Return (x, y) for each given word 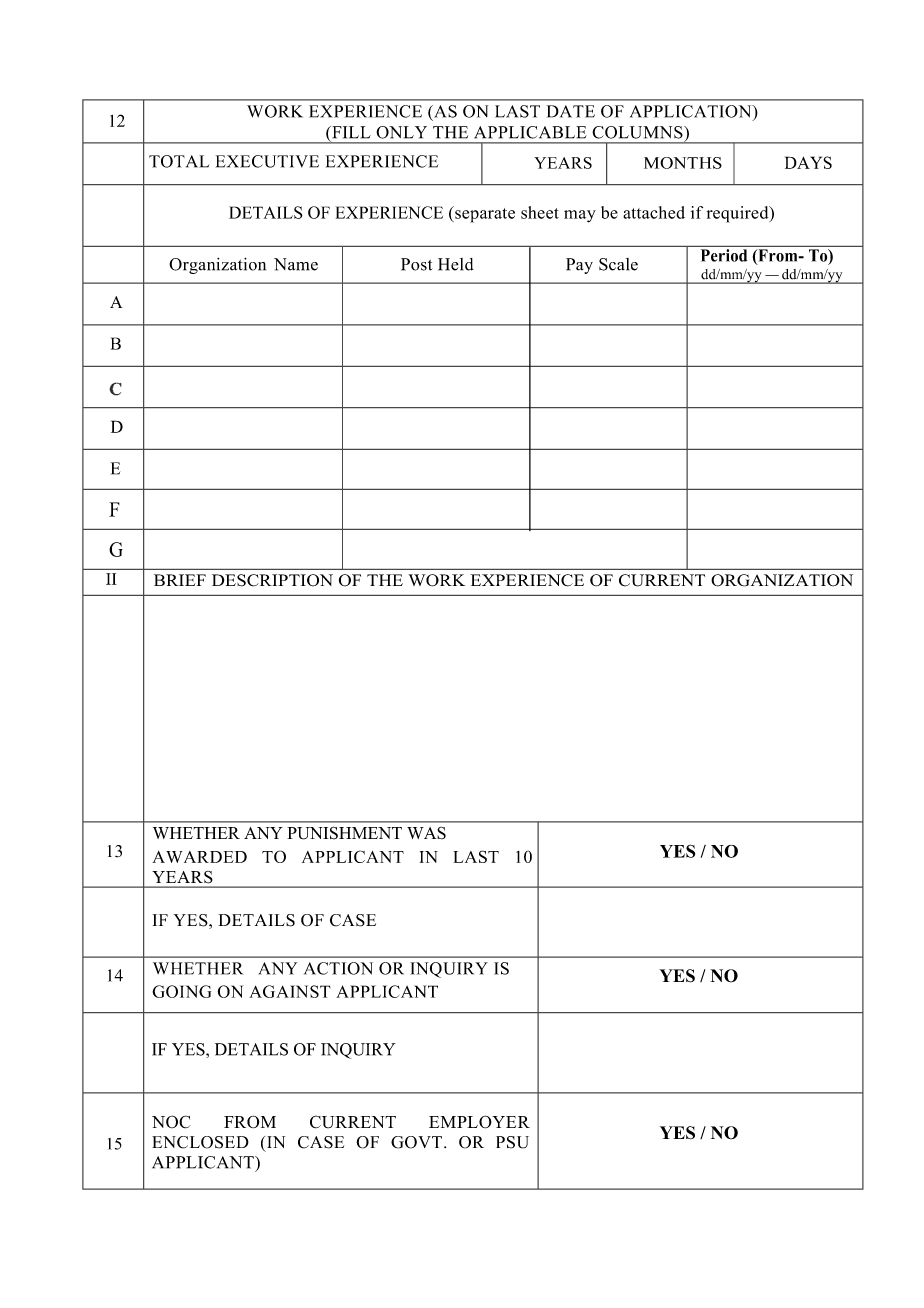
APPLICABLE (530, 132)
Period (724, 255)
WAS (426, 833)
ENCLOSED (200, 1142)
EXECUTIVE (267, 161)
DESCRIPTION (272, 580)
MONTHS (683, 163)
